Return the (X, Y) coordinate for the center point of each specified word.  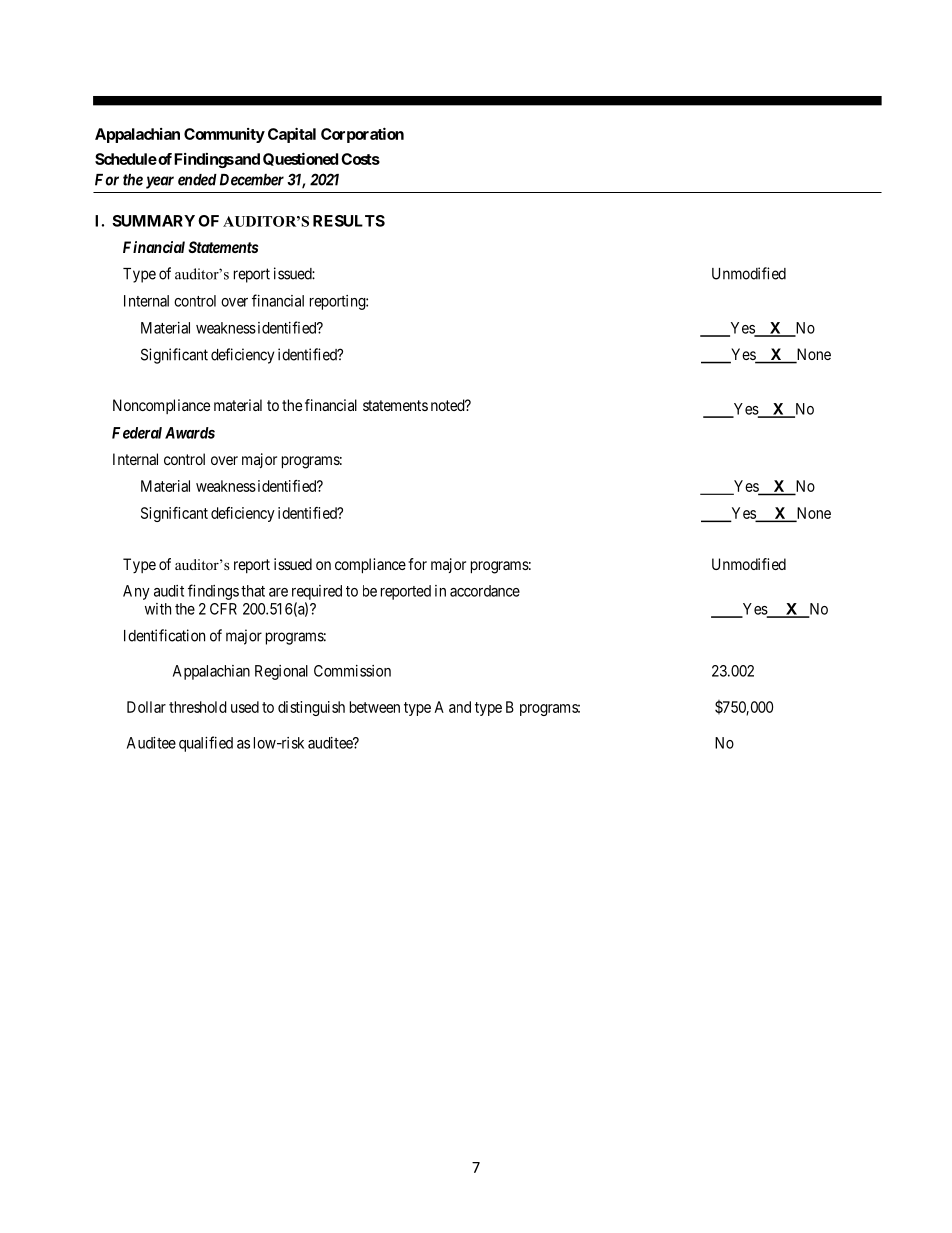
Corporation (362, 135)
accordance (485, 591)
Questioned (300, 159)
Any (136, 592)
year (160, 182)
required (317, 592)
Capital (292, 135)
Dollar (146, 707)
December (252, 180)
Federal (137, 433)
